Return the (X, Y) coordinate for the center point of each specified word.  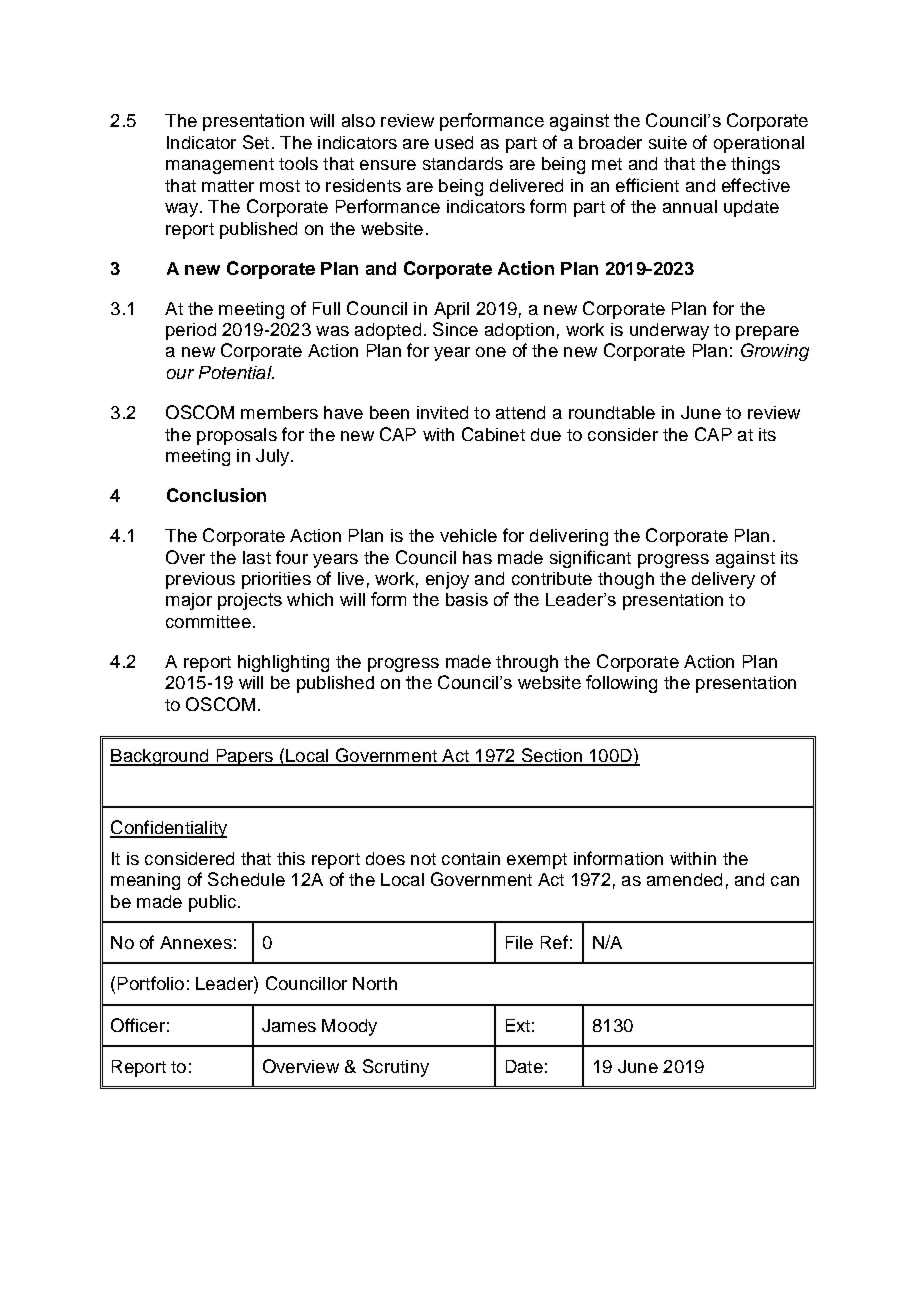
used (454, 142)
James (289, 1025)
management (220, 166)
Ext (518, 1025)
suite (668, 142)
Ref (554, 942)
